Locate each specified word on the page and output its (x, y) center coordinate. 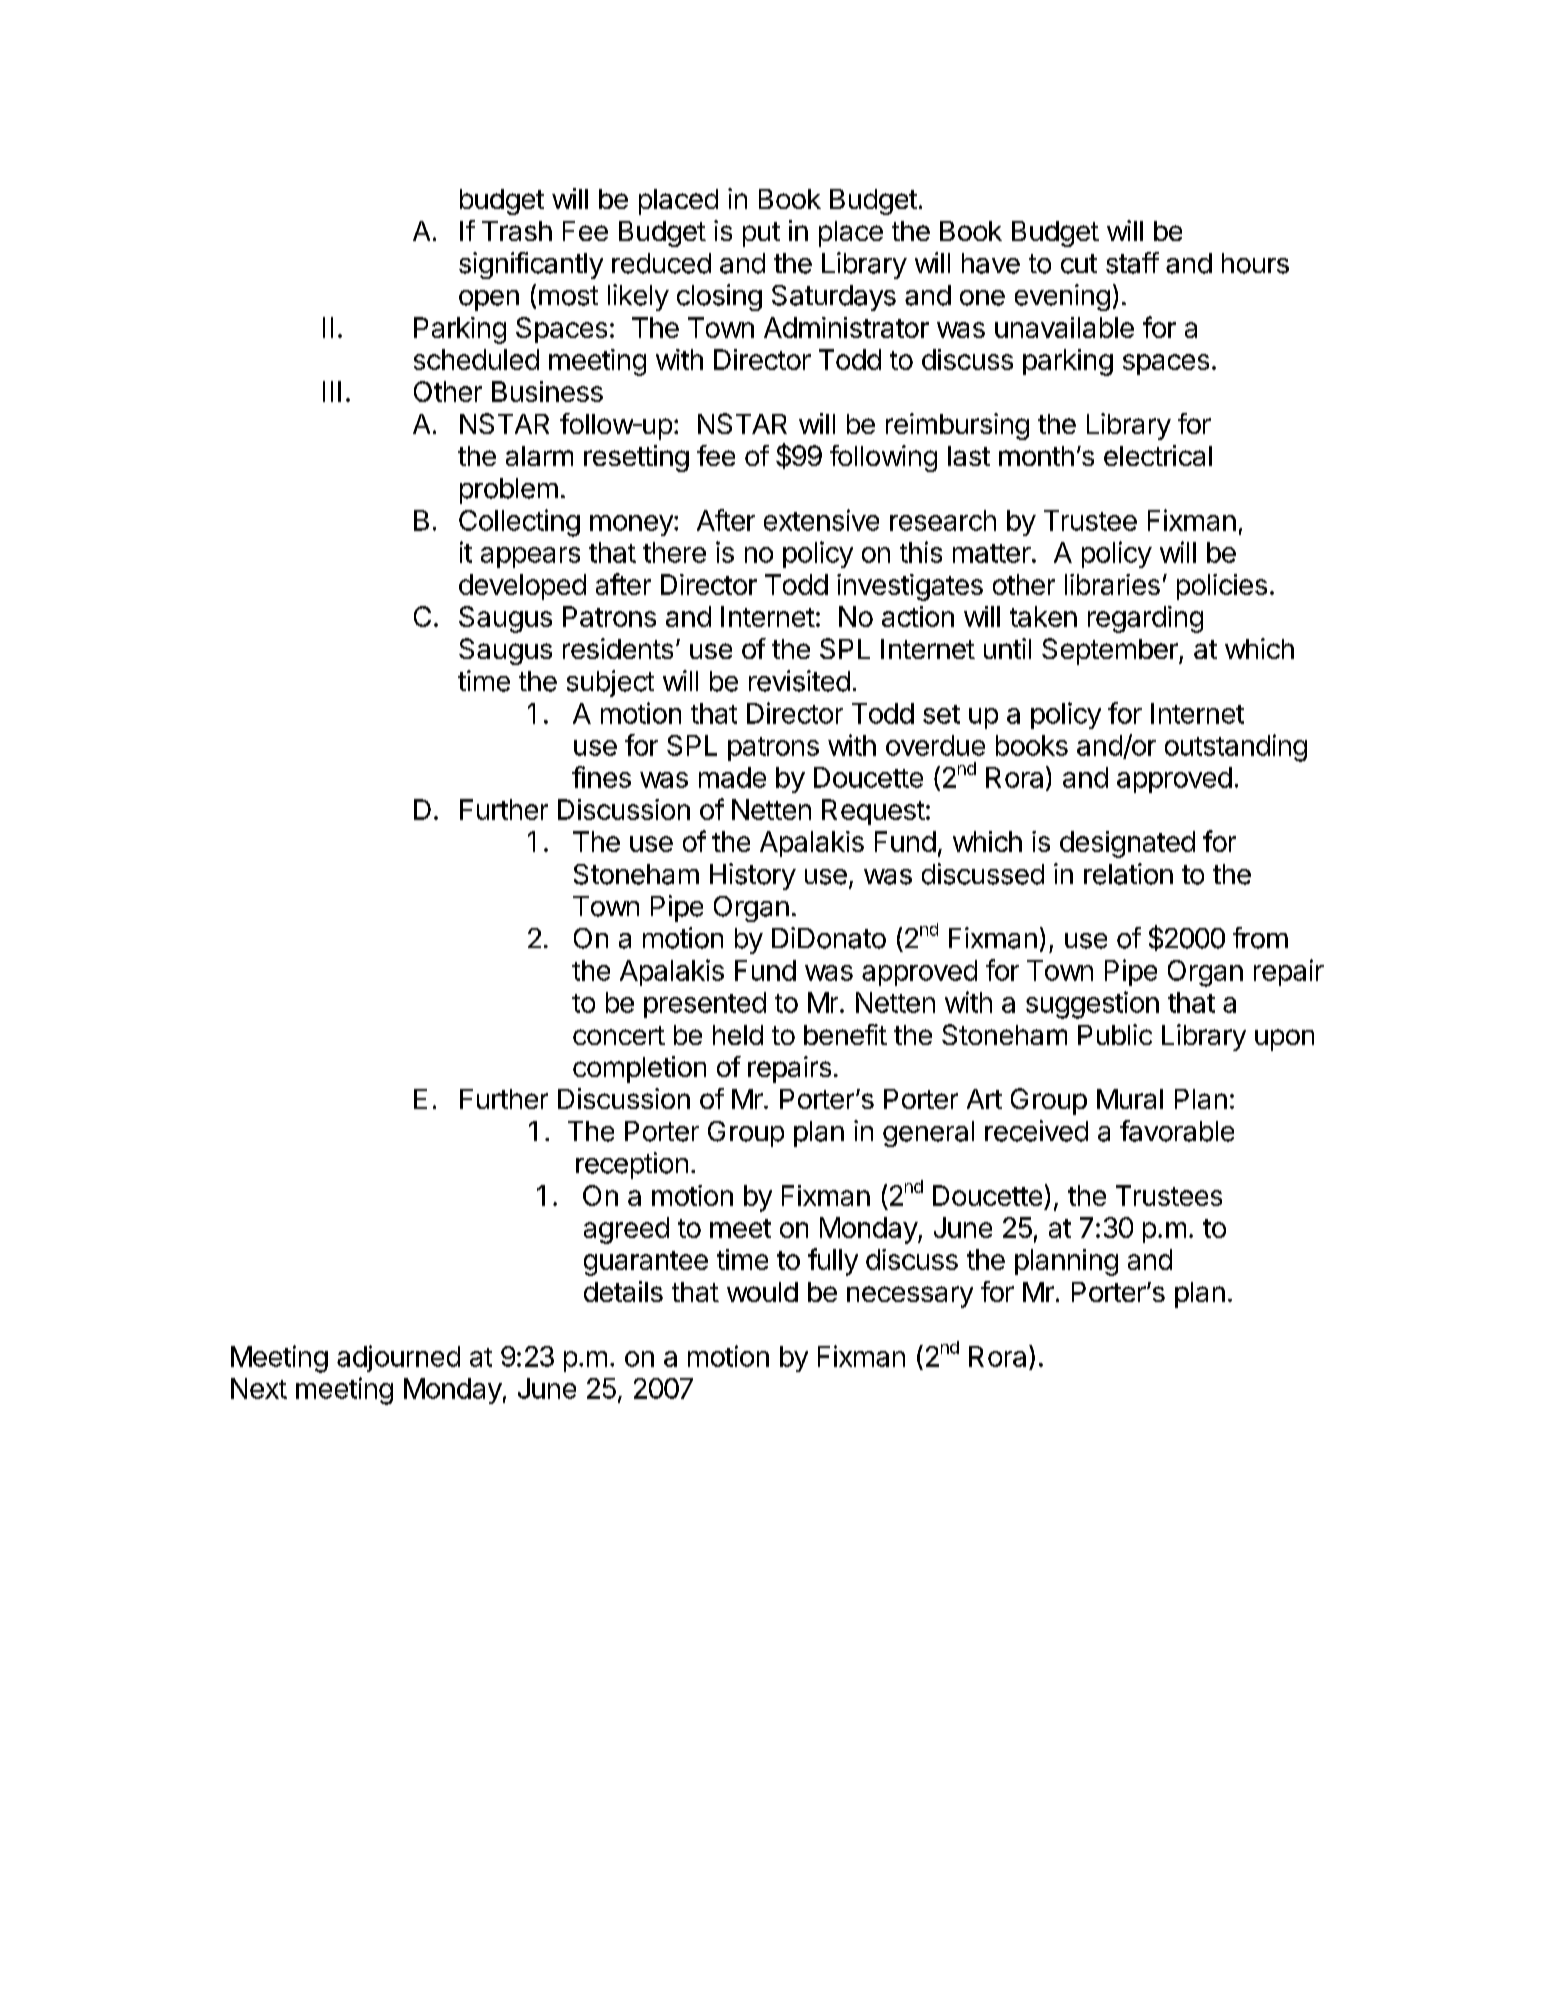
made (732, 777)
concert (619, 1035)
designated (1127, 844)
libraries (1112, 584)
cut (1079, 264)
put (761, 234)
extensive (821, 520)
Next (259, 1388)
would (762, 1292)
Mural (1130, 1099)
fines (601, 777)
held (738, 1035)
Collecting (519, 523)
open (489, 300)
